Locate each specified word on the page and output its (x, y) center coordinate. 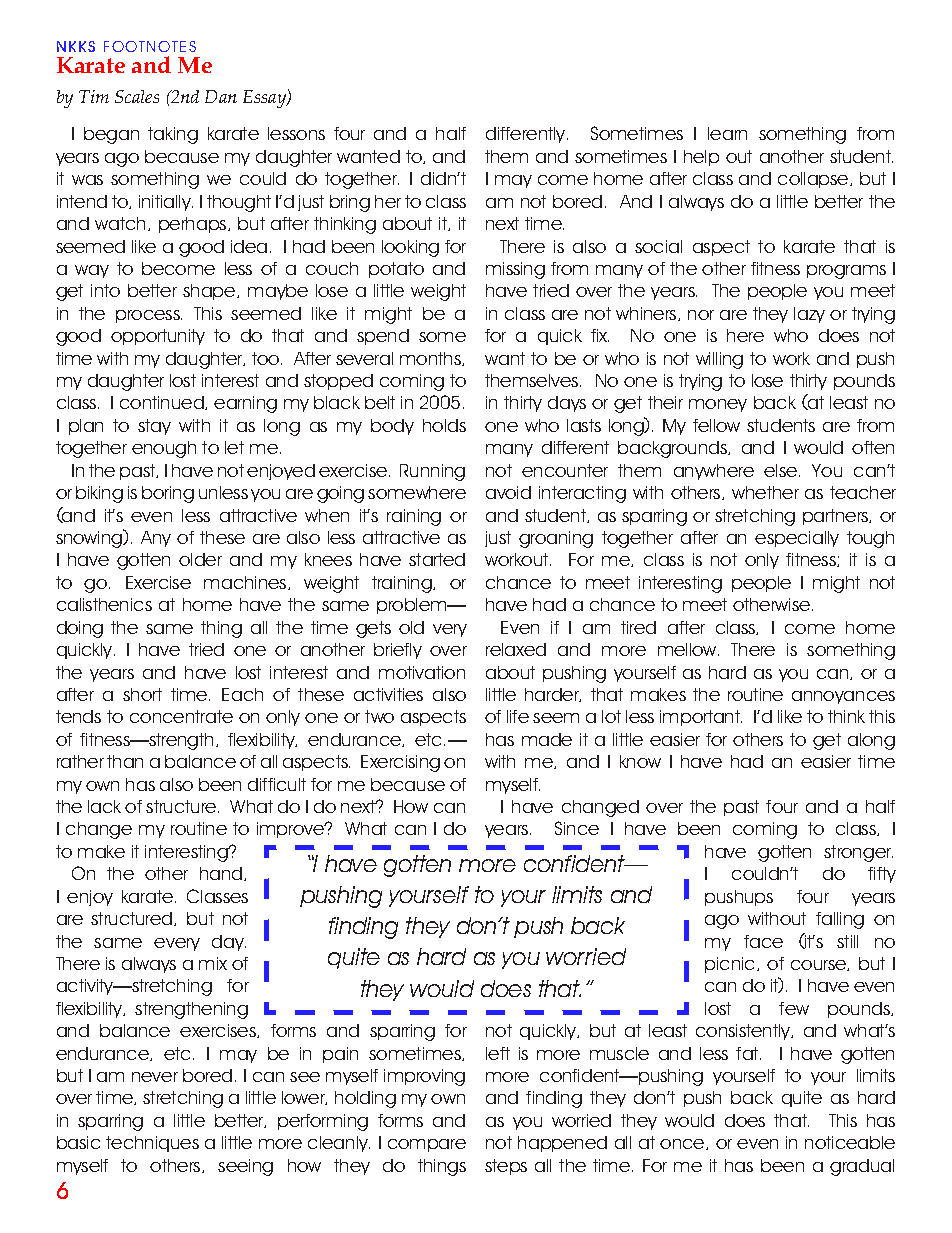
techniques (152, 1144)
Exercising (400, 763)
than (125, 761)
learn (727, 133)
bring (350, 203)
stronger (858, 853)
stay (154, 427)
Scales (137, 96)
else (782, 470)
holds (444, 425)
